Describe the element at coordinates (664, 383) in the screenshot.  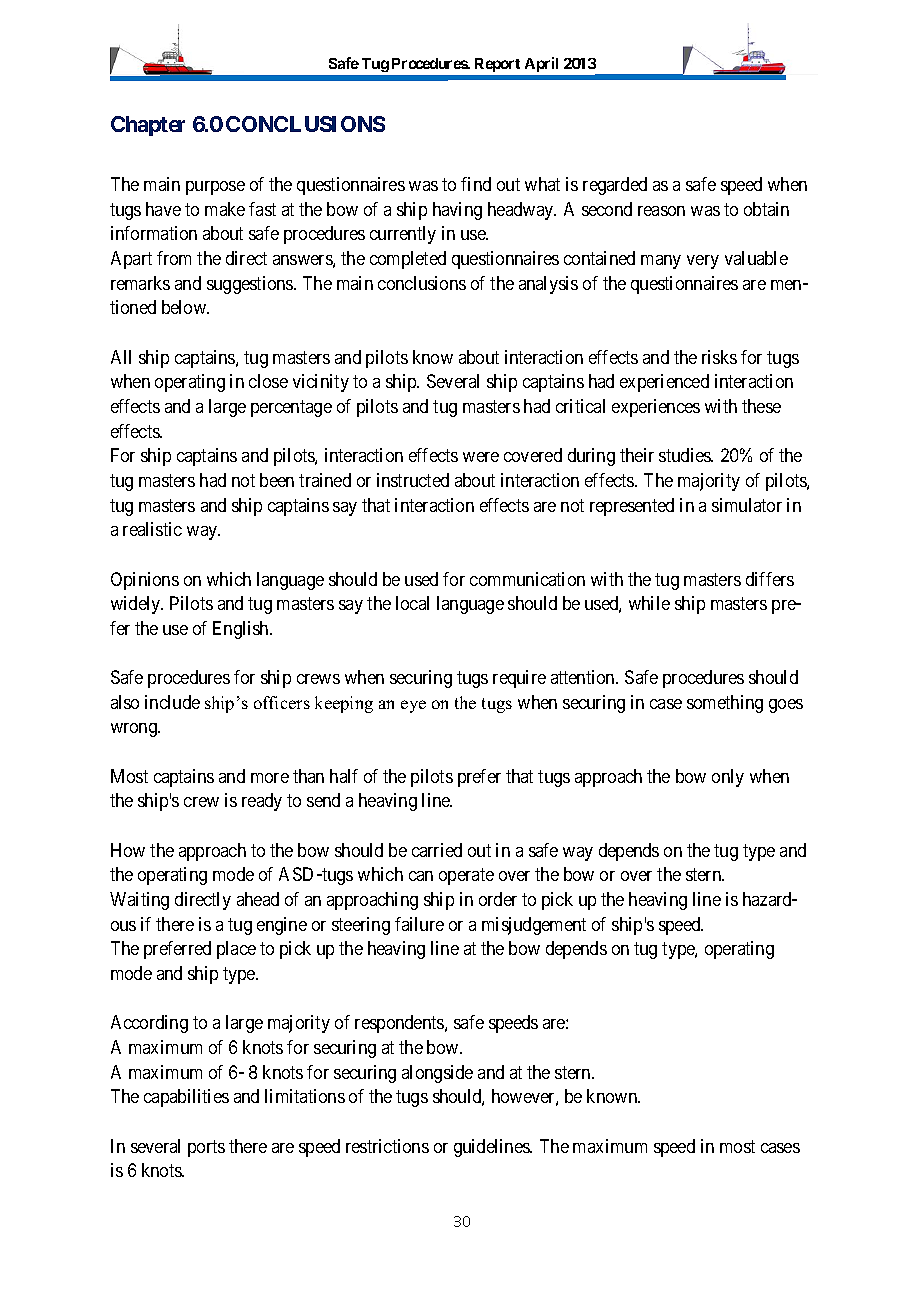
I see `experienced` at that location.
